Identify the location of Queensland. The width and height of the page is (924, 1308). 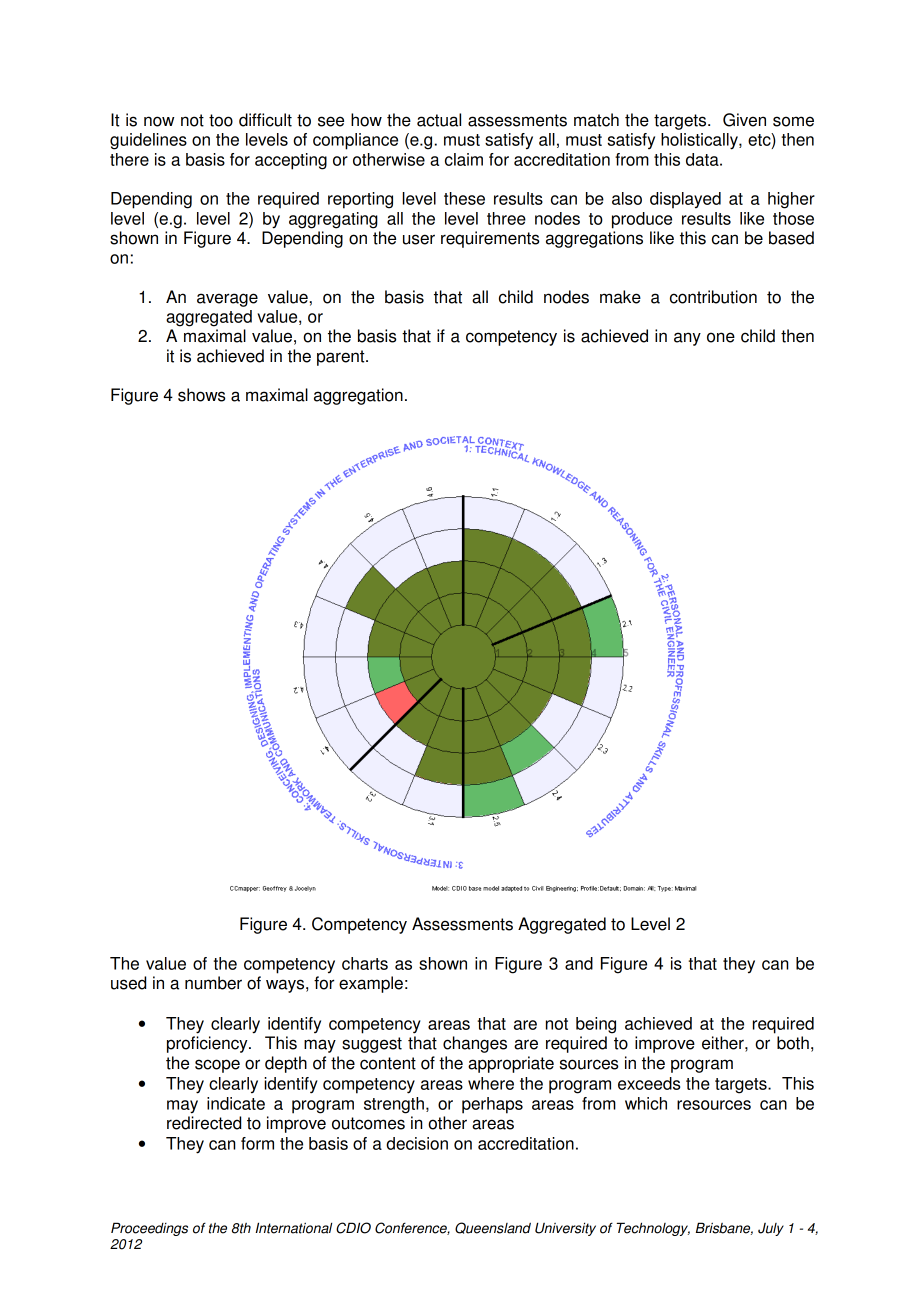
(493, 1228).
